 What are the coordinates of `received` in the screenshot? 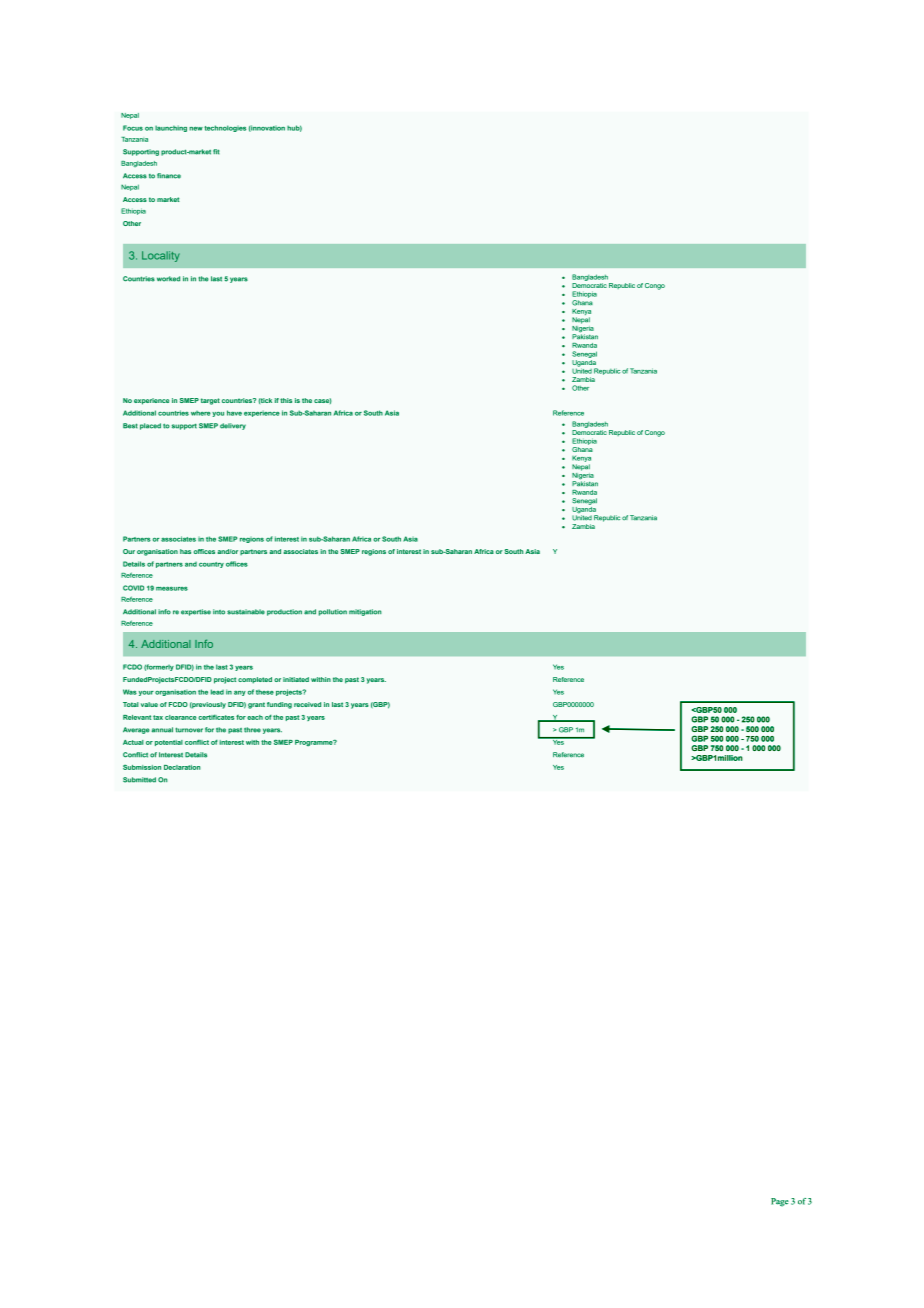 It's located at (307, 704).
